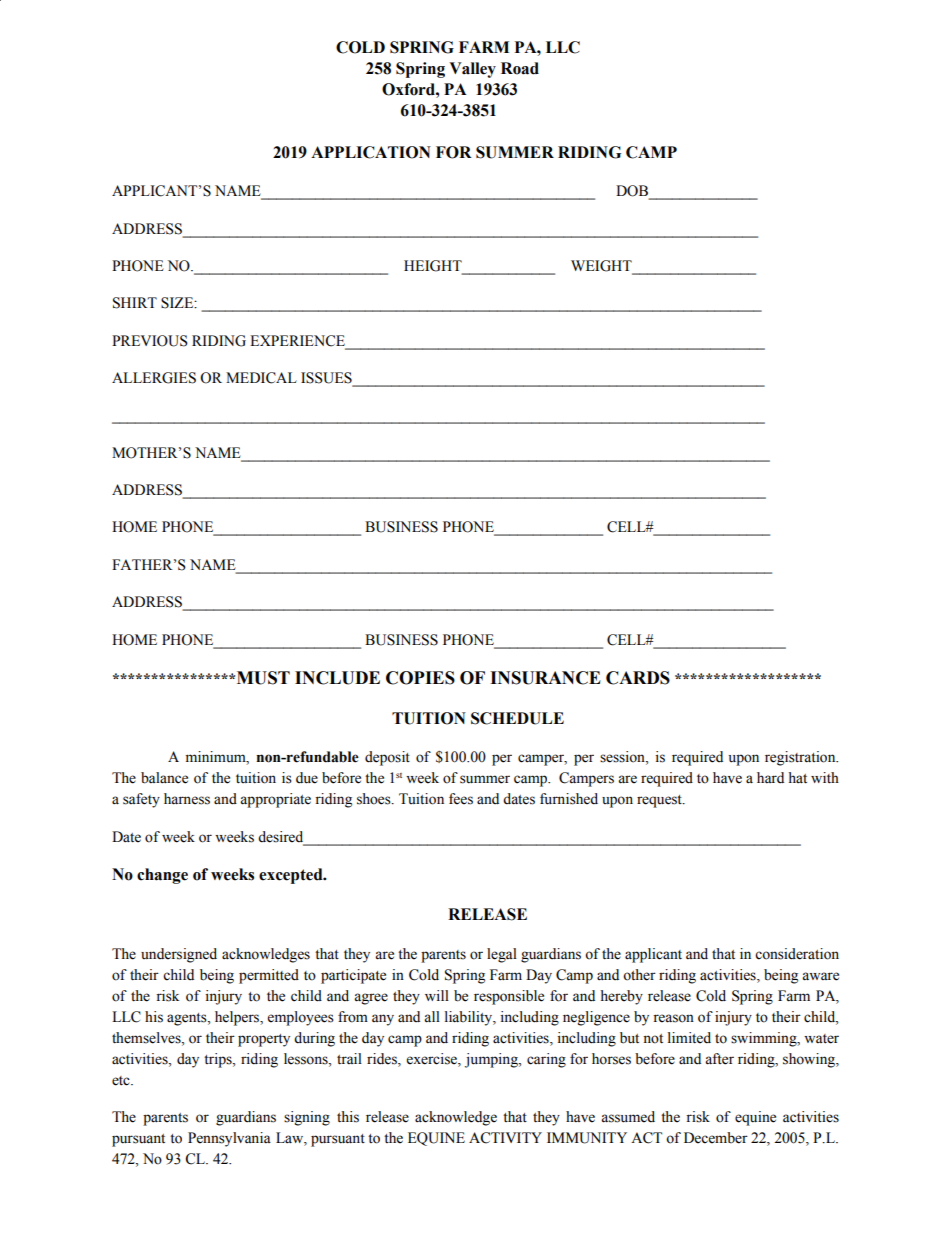 This screenshot has width=952, height=1233. I want to click on Valley, so click(472, 70).
